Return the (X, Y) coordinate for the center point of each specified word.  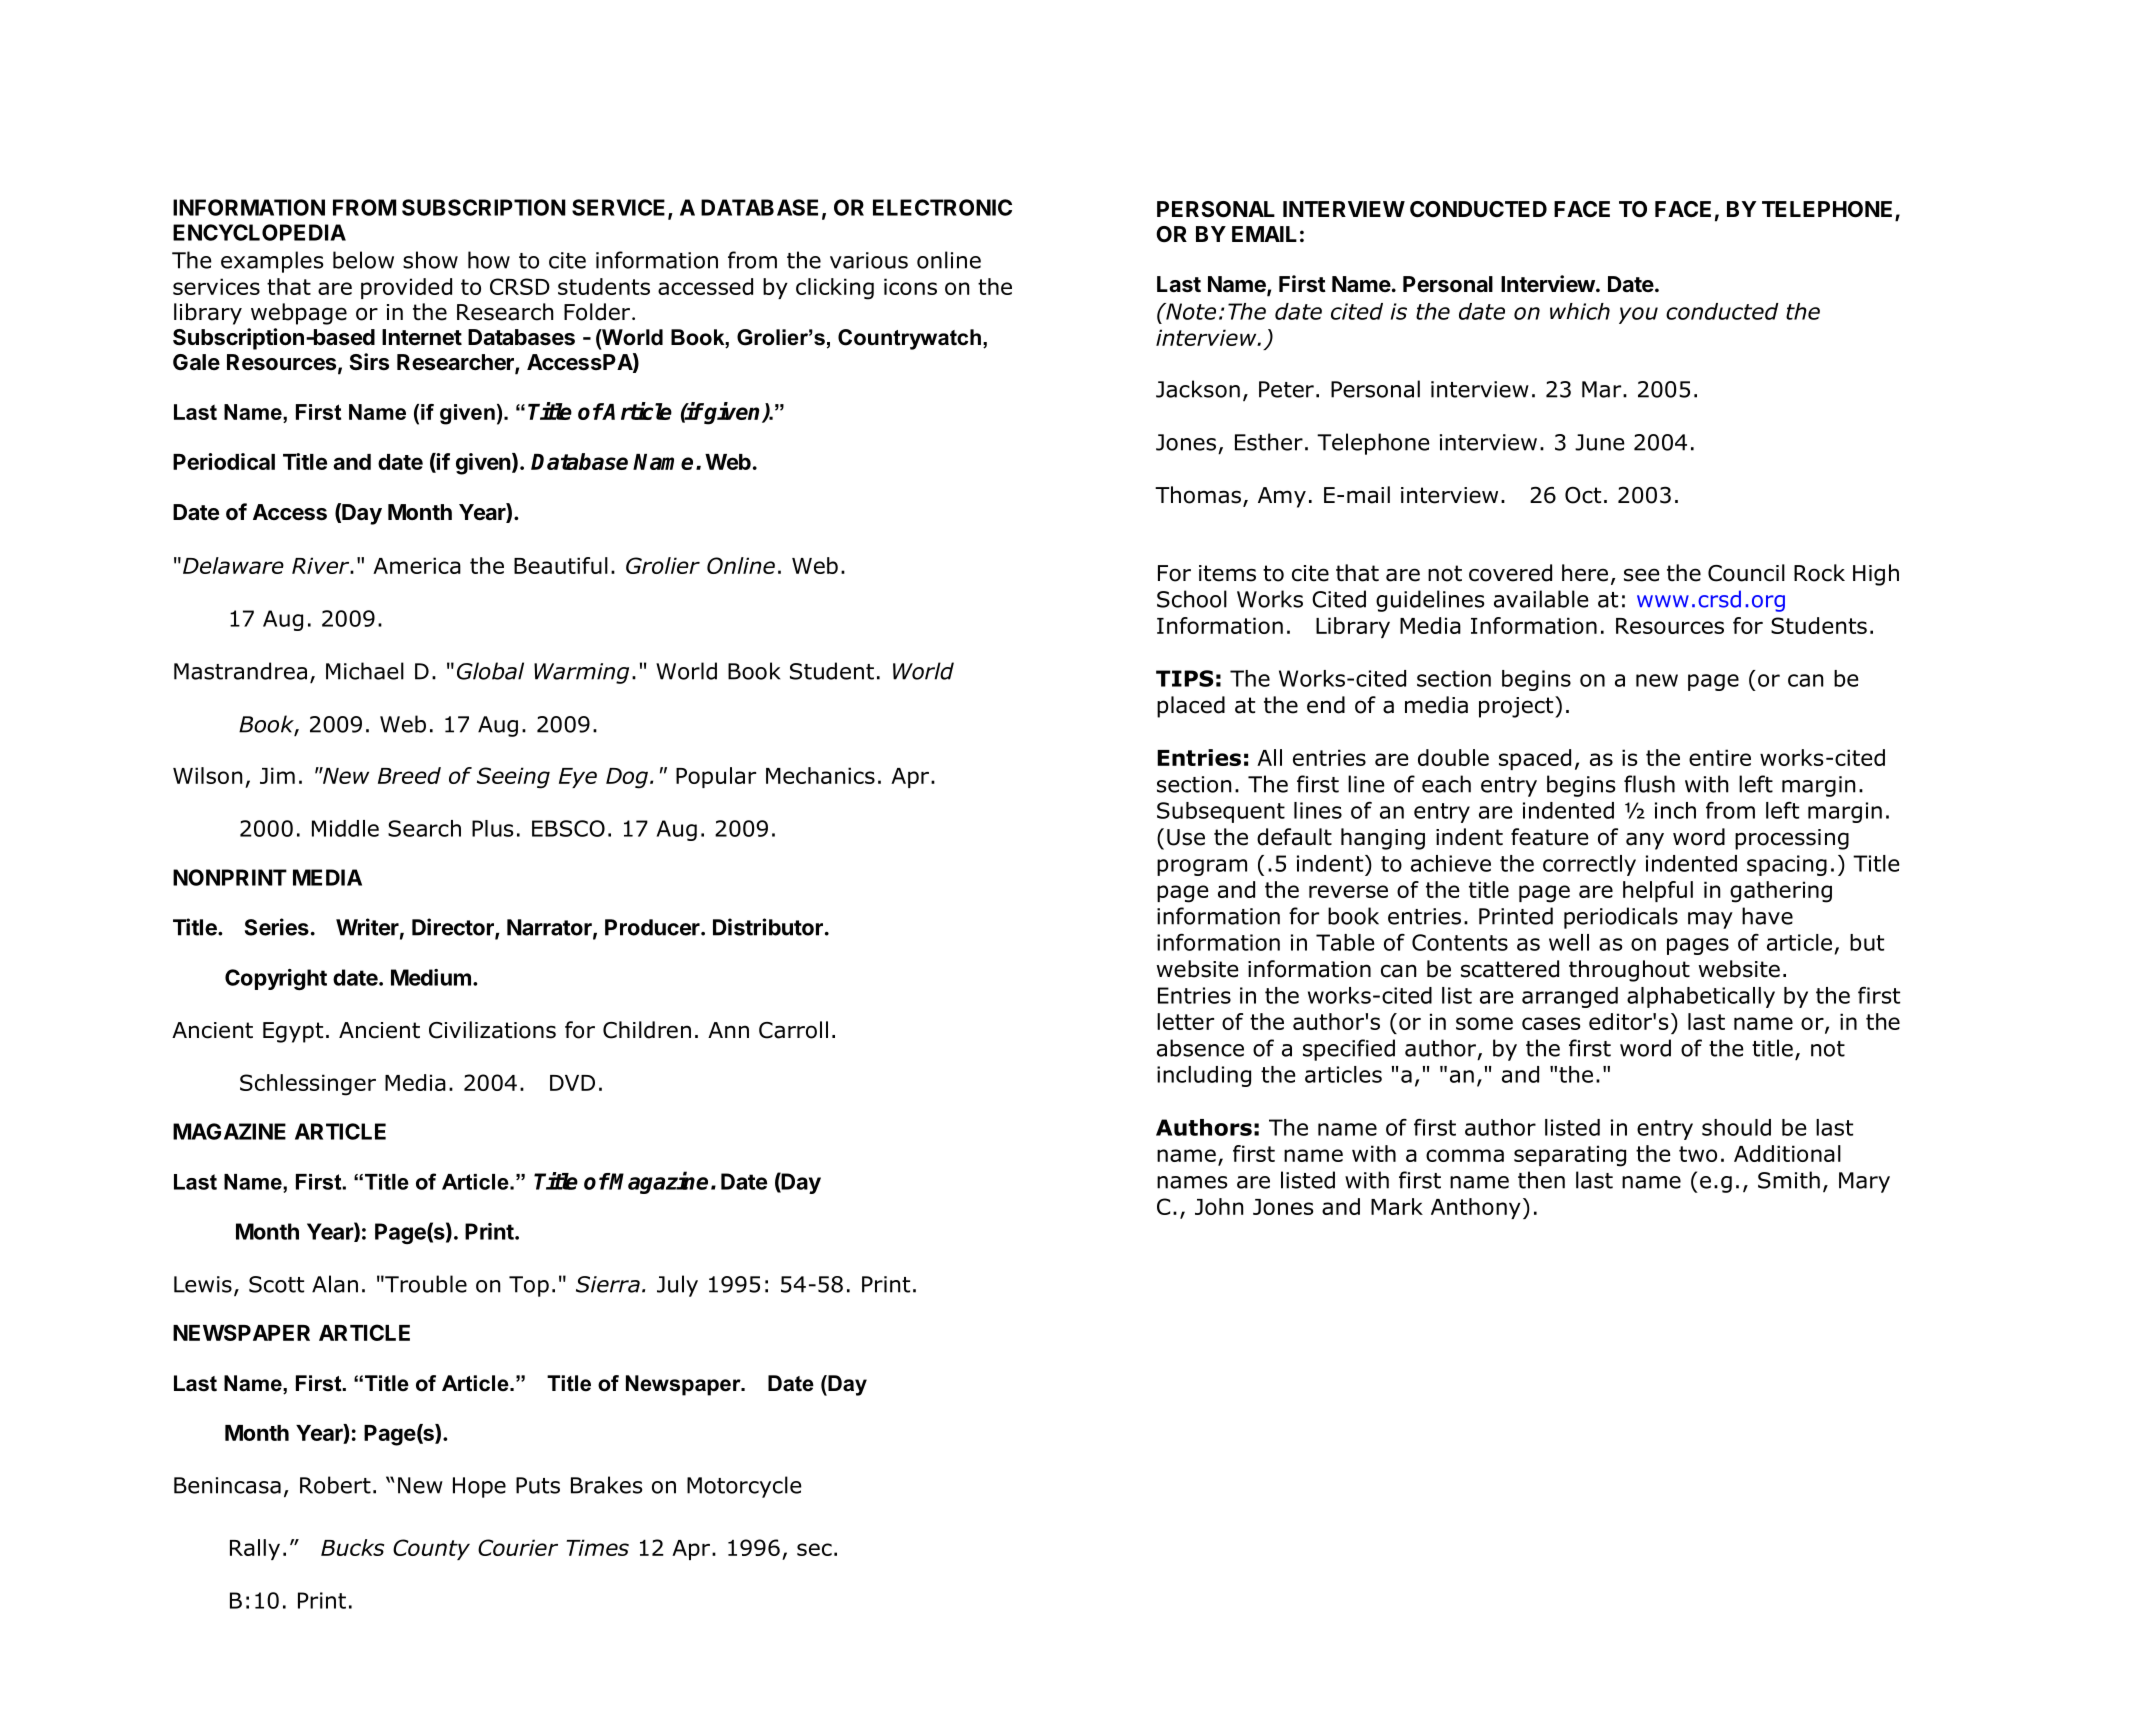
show (430, 260)
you (1638, 315)
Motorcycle (744, 1487)
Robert (335, 1485)
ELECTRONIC (942, 207)
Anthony (1476, 1208)
